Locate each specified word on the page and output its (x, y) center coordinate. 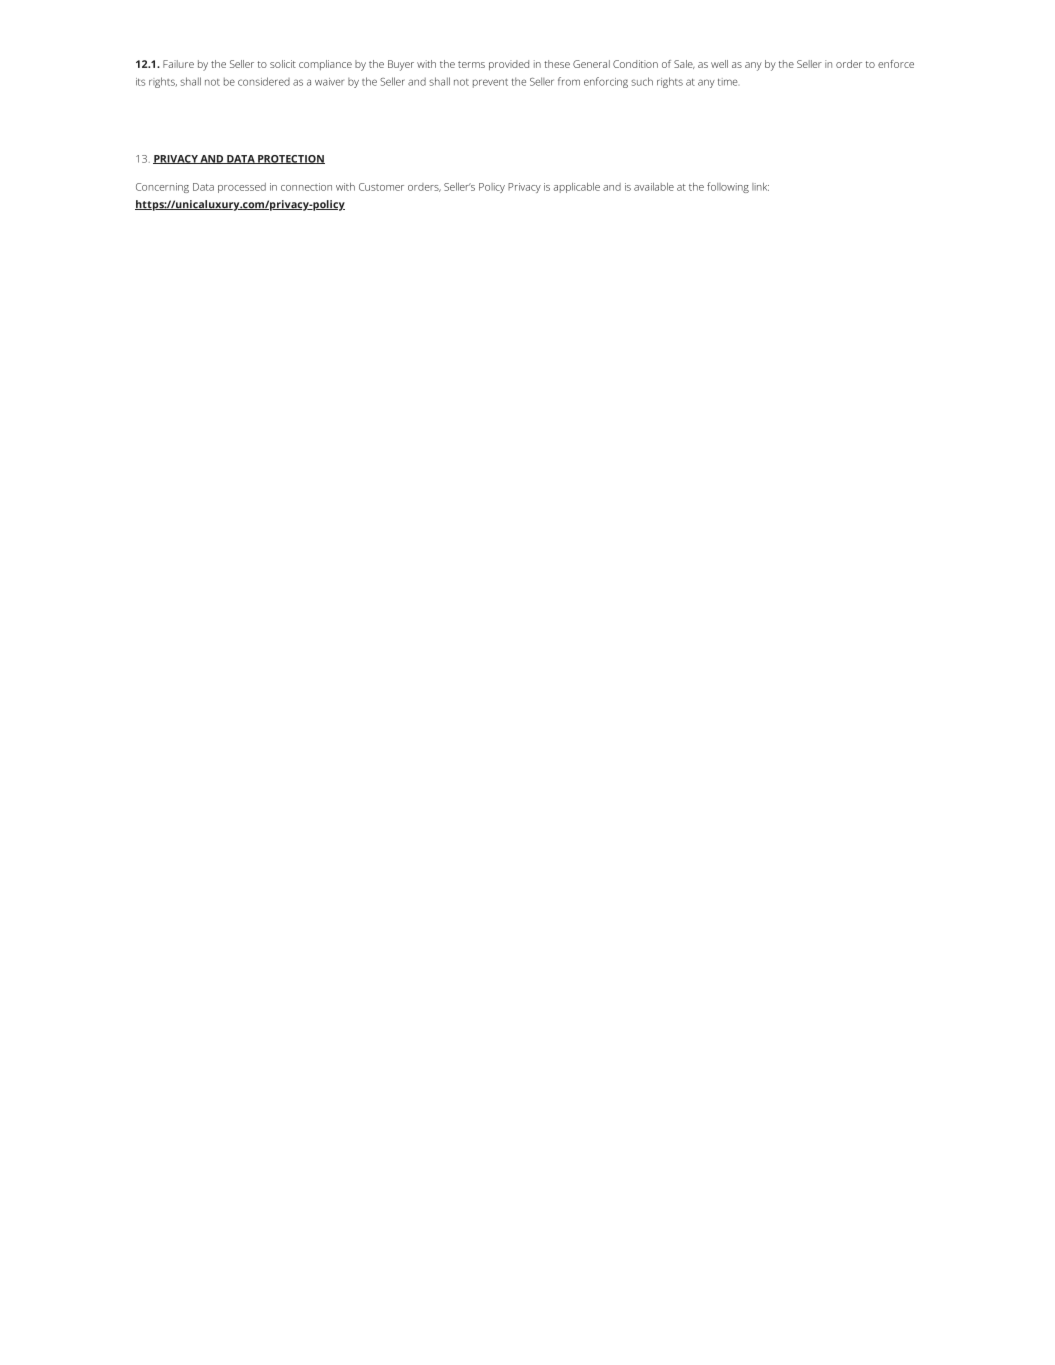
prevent (490, 83)
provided (509, 65)
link (760, 187)
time (727, 82)
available (654, 187)
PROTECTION (290, 159)
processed (242, 188)
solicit (283, 64)
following (728, 187)
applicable (577, 188)
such (642, 81)
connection (306, 187)
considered (264, 81)
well (719, 64)
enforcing (606, 82)
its (140, 82)
